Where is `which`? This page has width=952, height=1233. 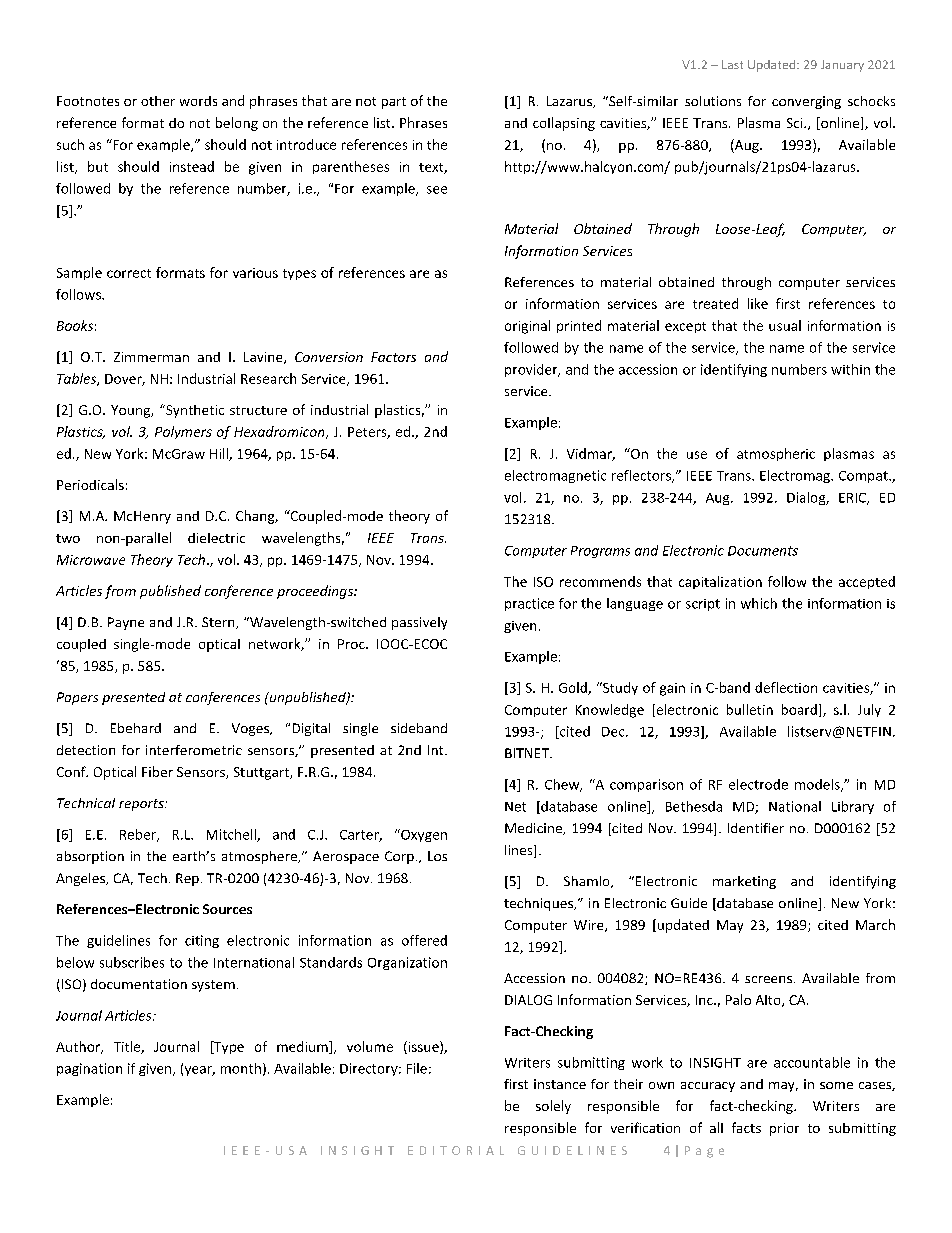 which is located at coordinates (759, 603).
